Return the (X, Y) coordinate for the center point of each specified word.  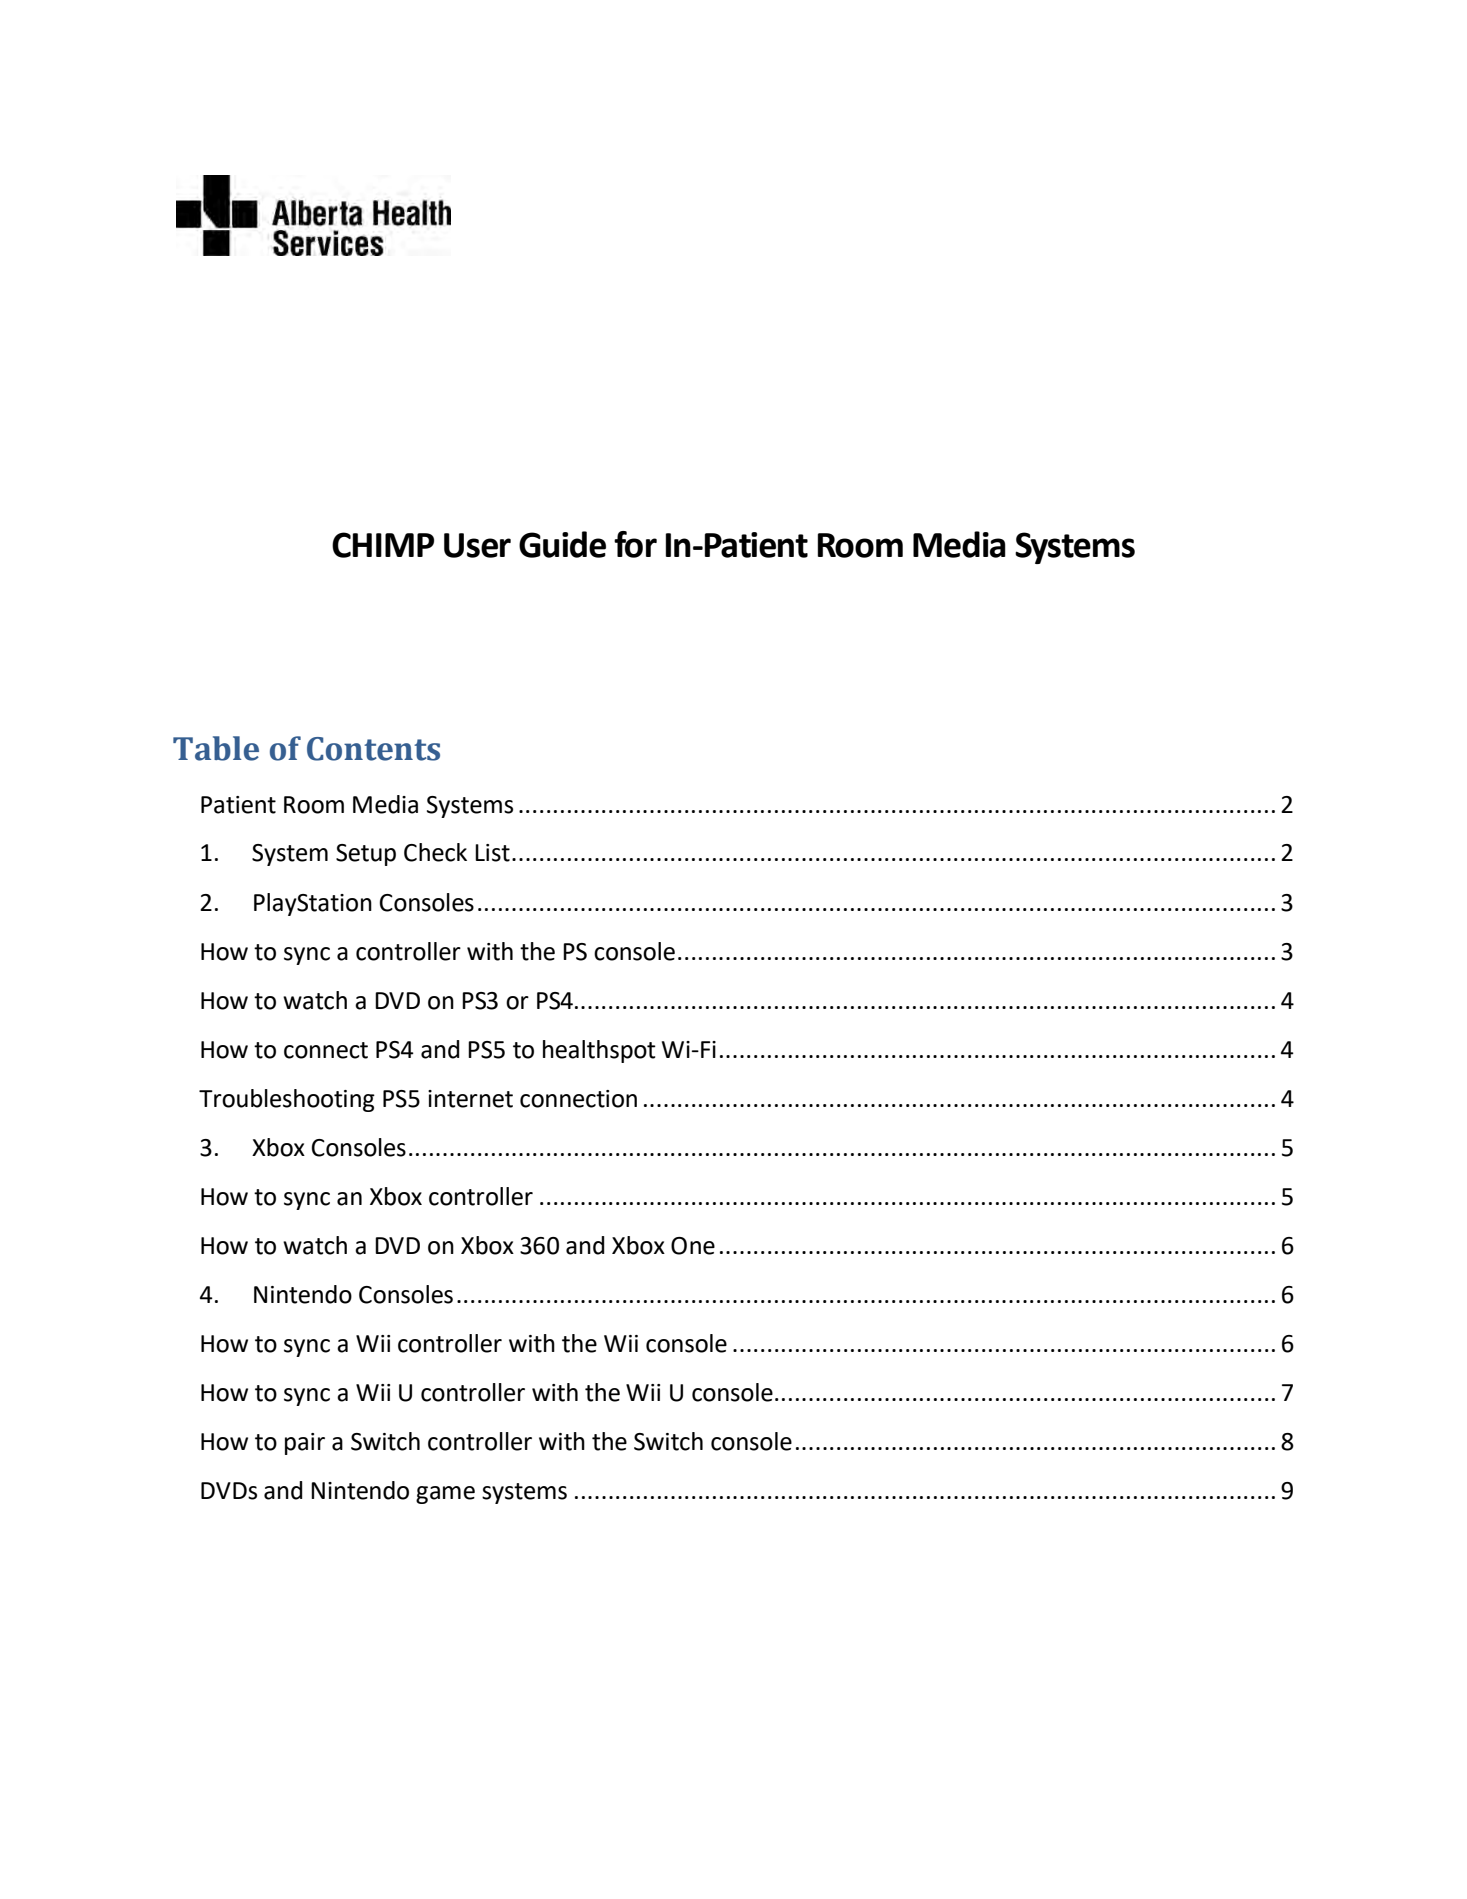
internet (470, 1099)
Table (216, 748)
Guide (562, 544)
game (445, 1495)
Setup (366, 855)
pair (305, 1444)
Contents (373, 749)
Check (435, 852)
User (477, 545)
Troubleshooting (287, 1100)
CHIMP (383, 545)
